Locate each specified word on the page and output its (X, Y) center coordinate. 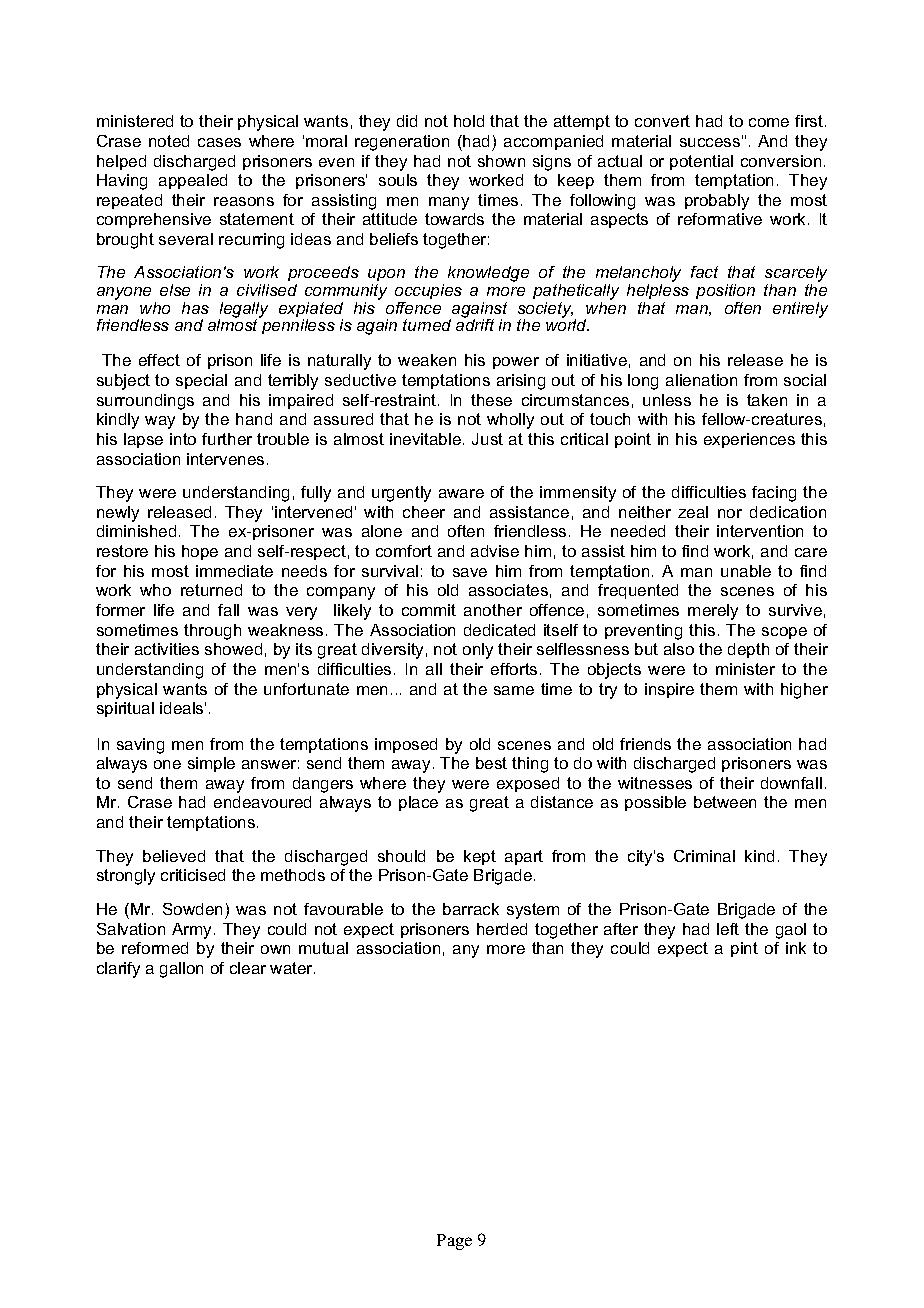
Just (487, 439)
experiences (749, 440)
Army (193, 931)
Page (454, 1242)
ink (796, 948)
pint (744, 949)
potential (701, 162)
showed (233, 649)
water (292, 968)
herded (502, 929)
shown (501, 161)
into (183, 439)
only (478, 651)
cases (219, 142)
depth (748, 650)
